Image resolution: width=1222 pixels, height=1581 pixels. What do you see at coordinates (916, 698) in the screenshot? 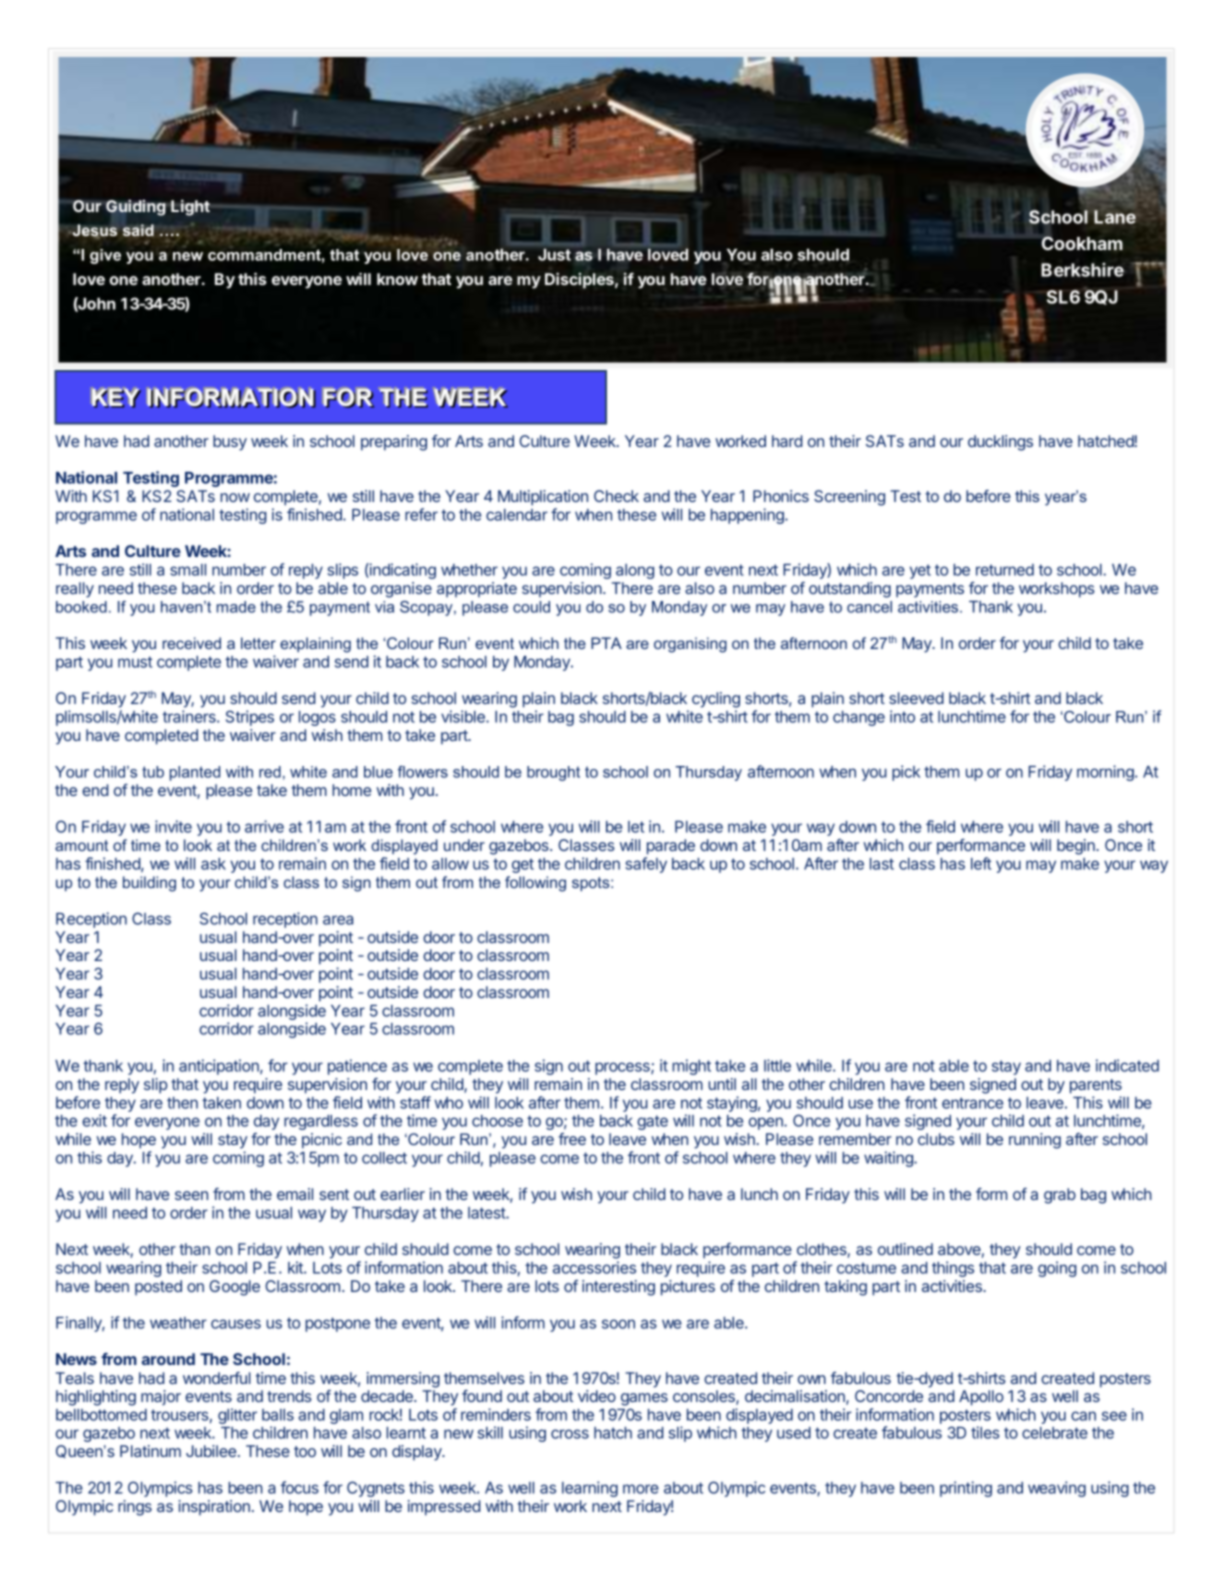
I see `sleeved` at bounding box center [916, 698].
